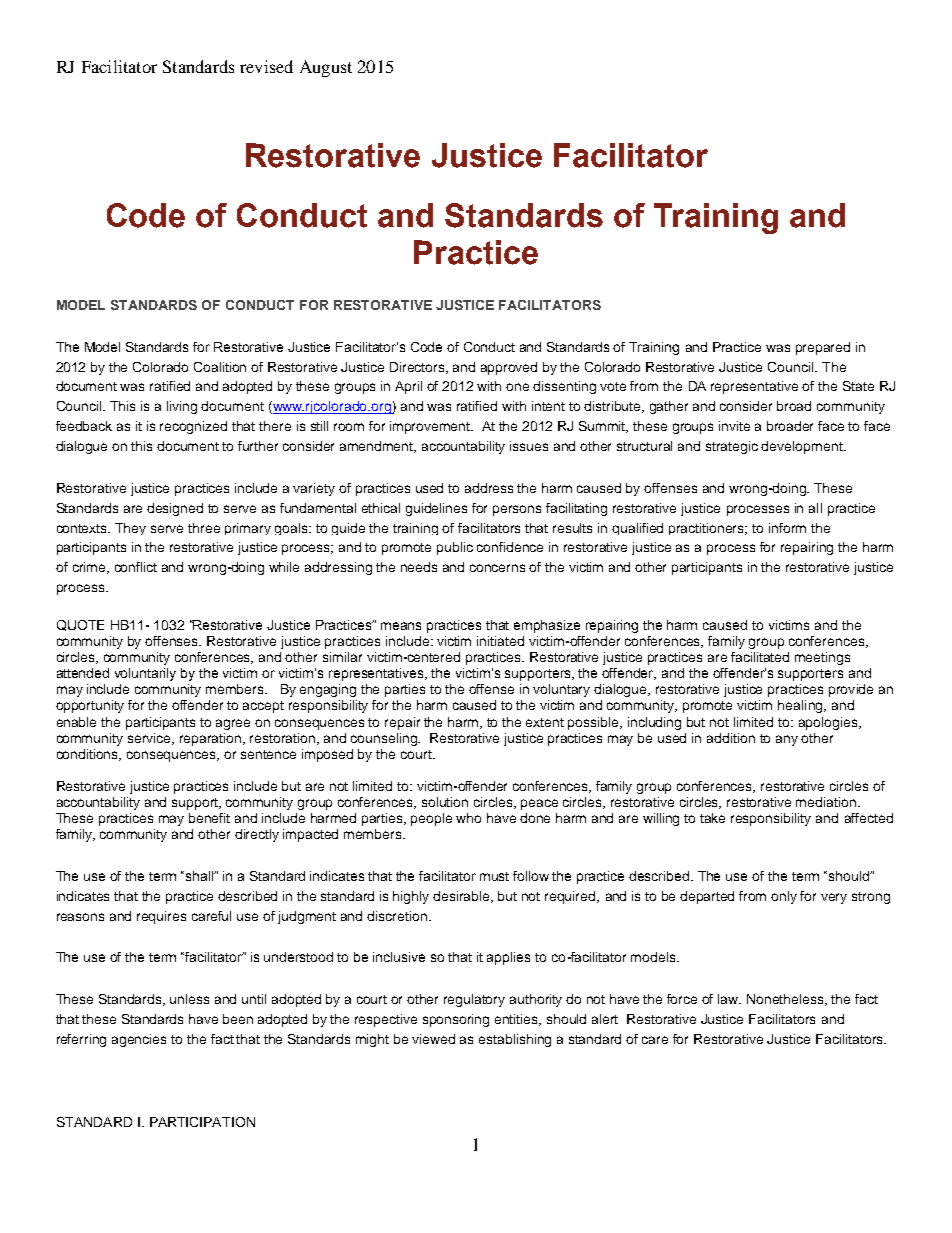 The width and height of the screenshot is (952, 1233). I want to click on PARTICIPATION, so click(202, 1122).
